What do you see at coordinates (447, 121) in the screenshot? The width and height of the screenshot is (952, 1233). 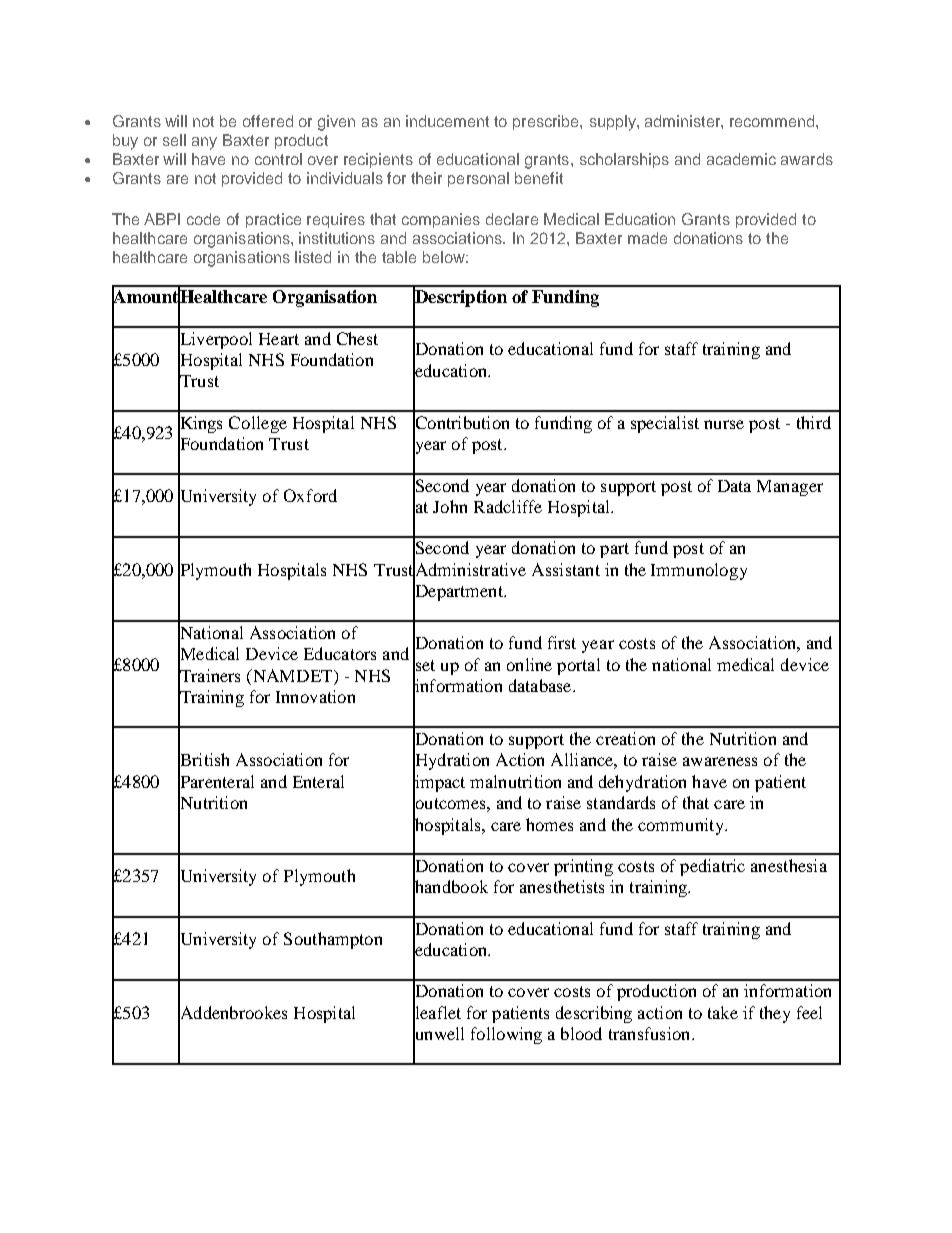 I see `inducement` at bounding box center [447, 121].
